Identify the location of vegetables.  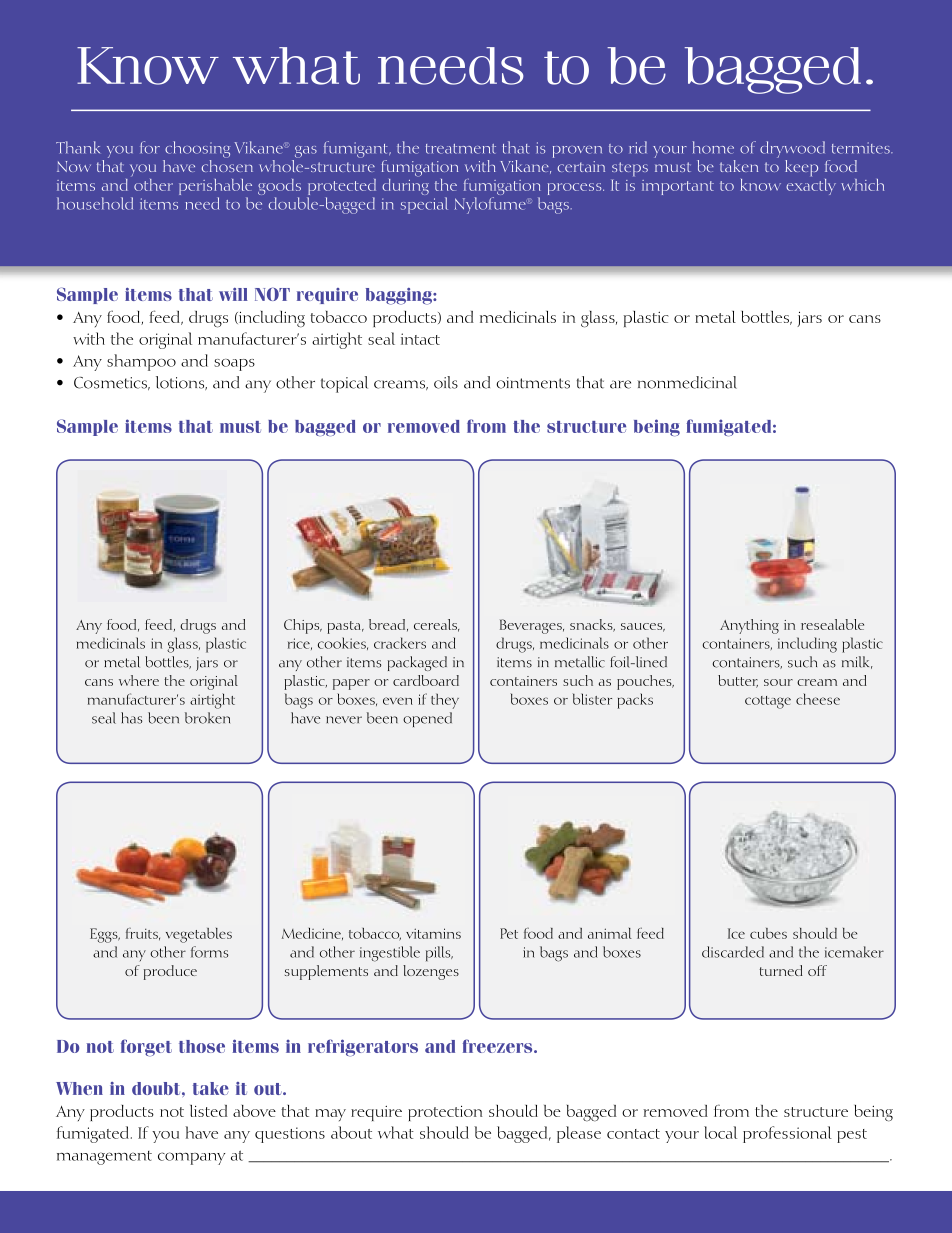
(199, 935).
